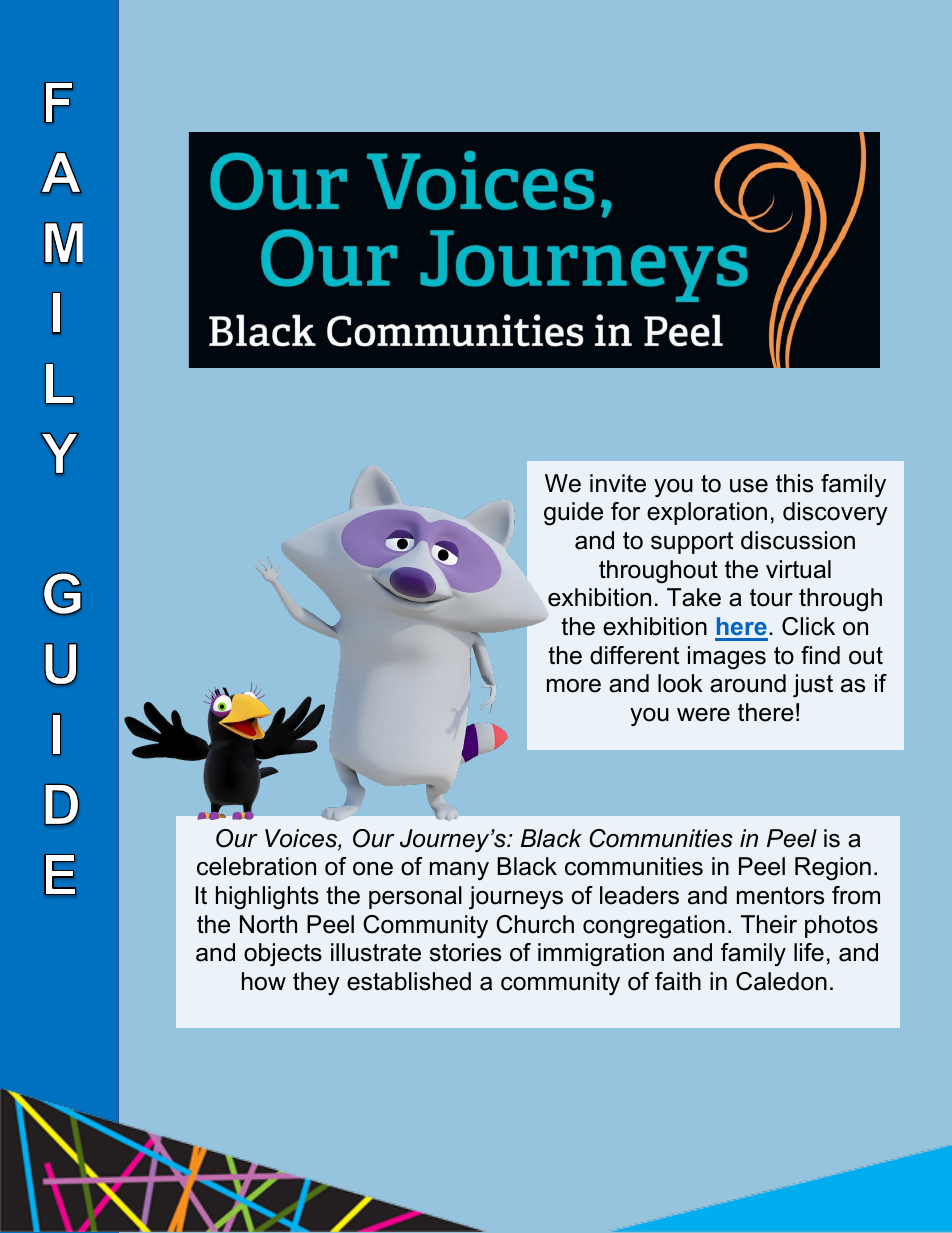 The image size is (952, 1233). I want to click on look, so click(680, 683).
